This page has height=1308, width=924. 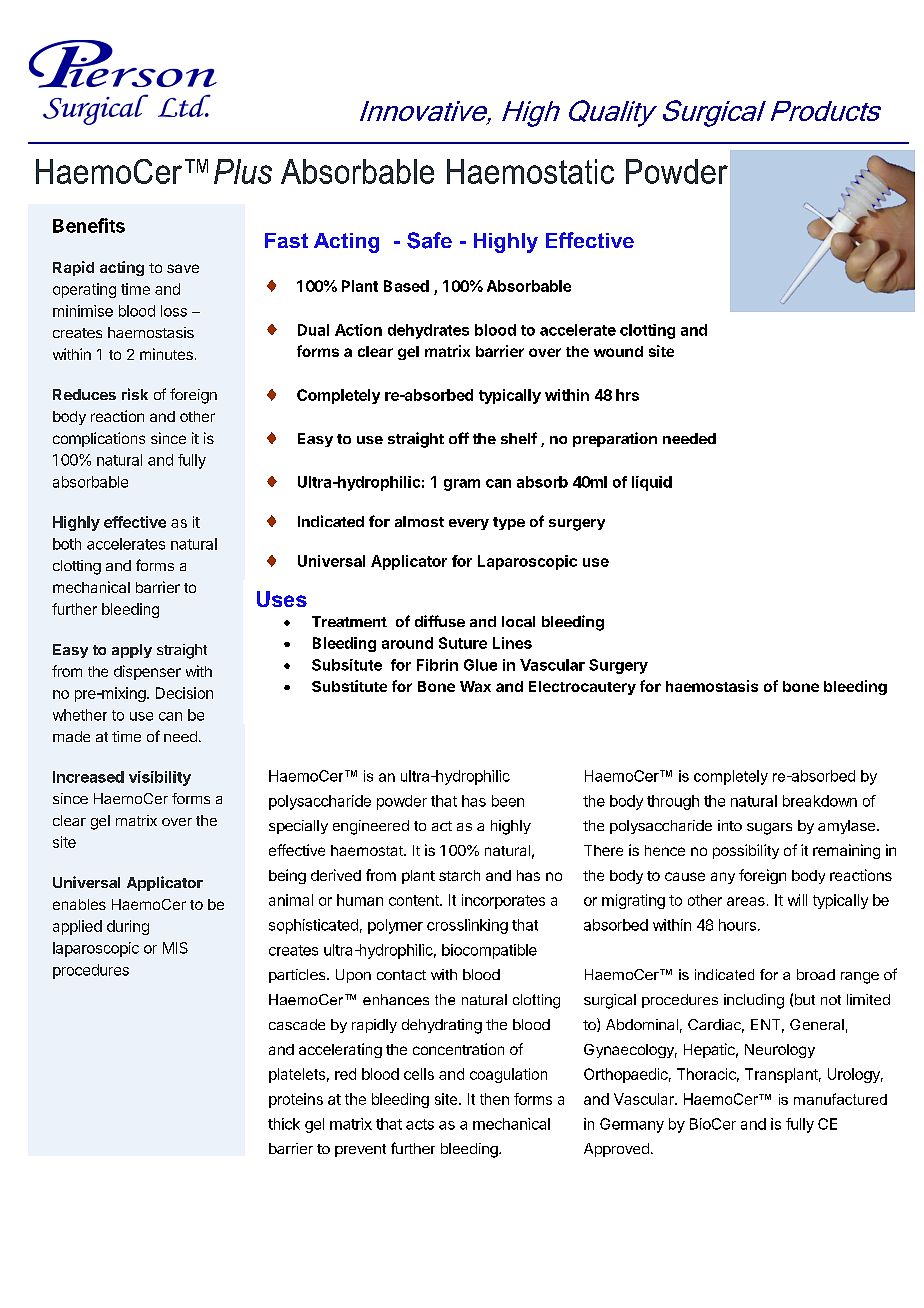 What do you see at coordinates (183, 268) in the page?
I see `save` at bounding box center [183, 268].
